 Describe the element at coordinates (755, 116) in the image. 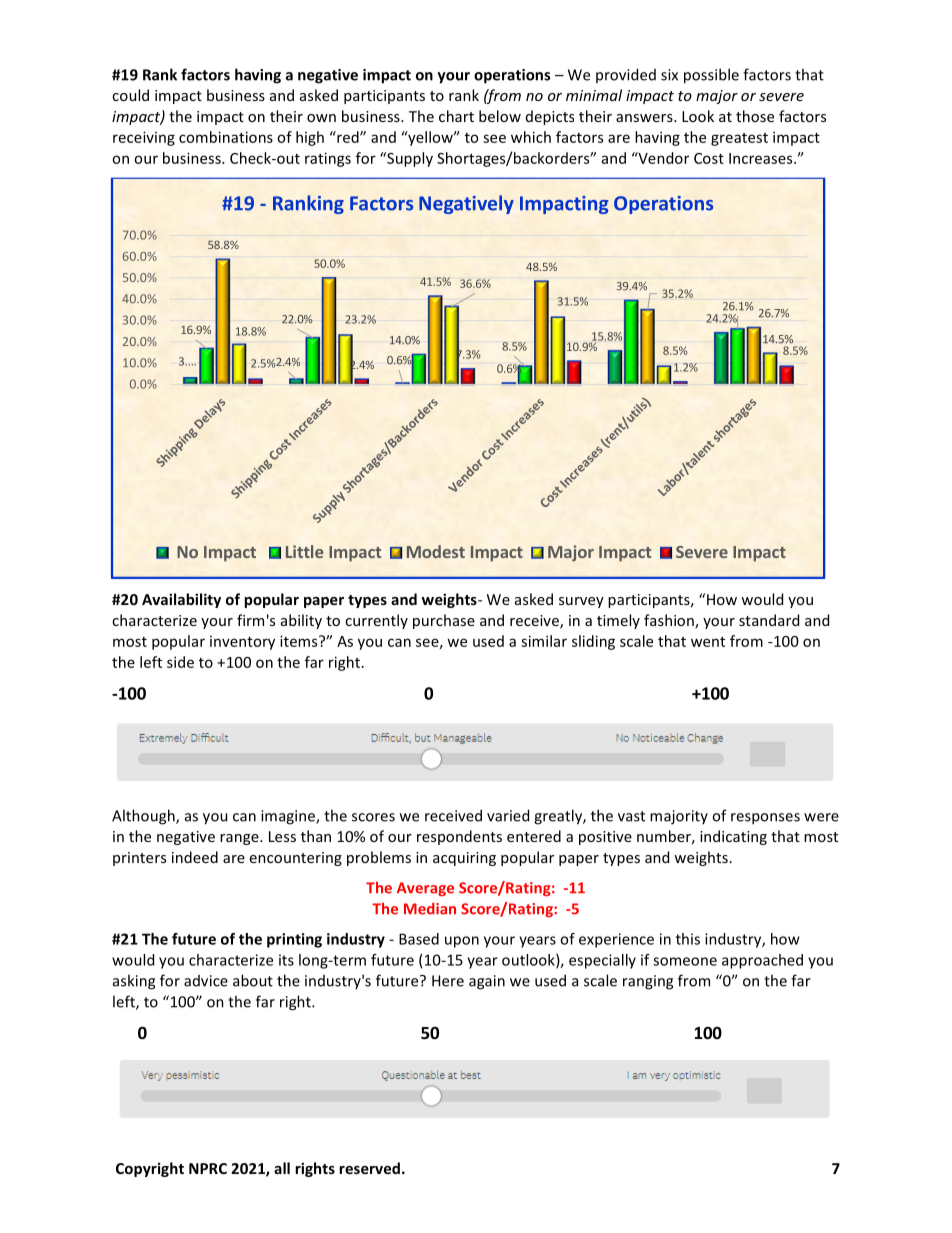

I see `those` at that location.
